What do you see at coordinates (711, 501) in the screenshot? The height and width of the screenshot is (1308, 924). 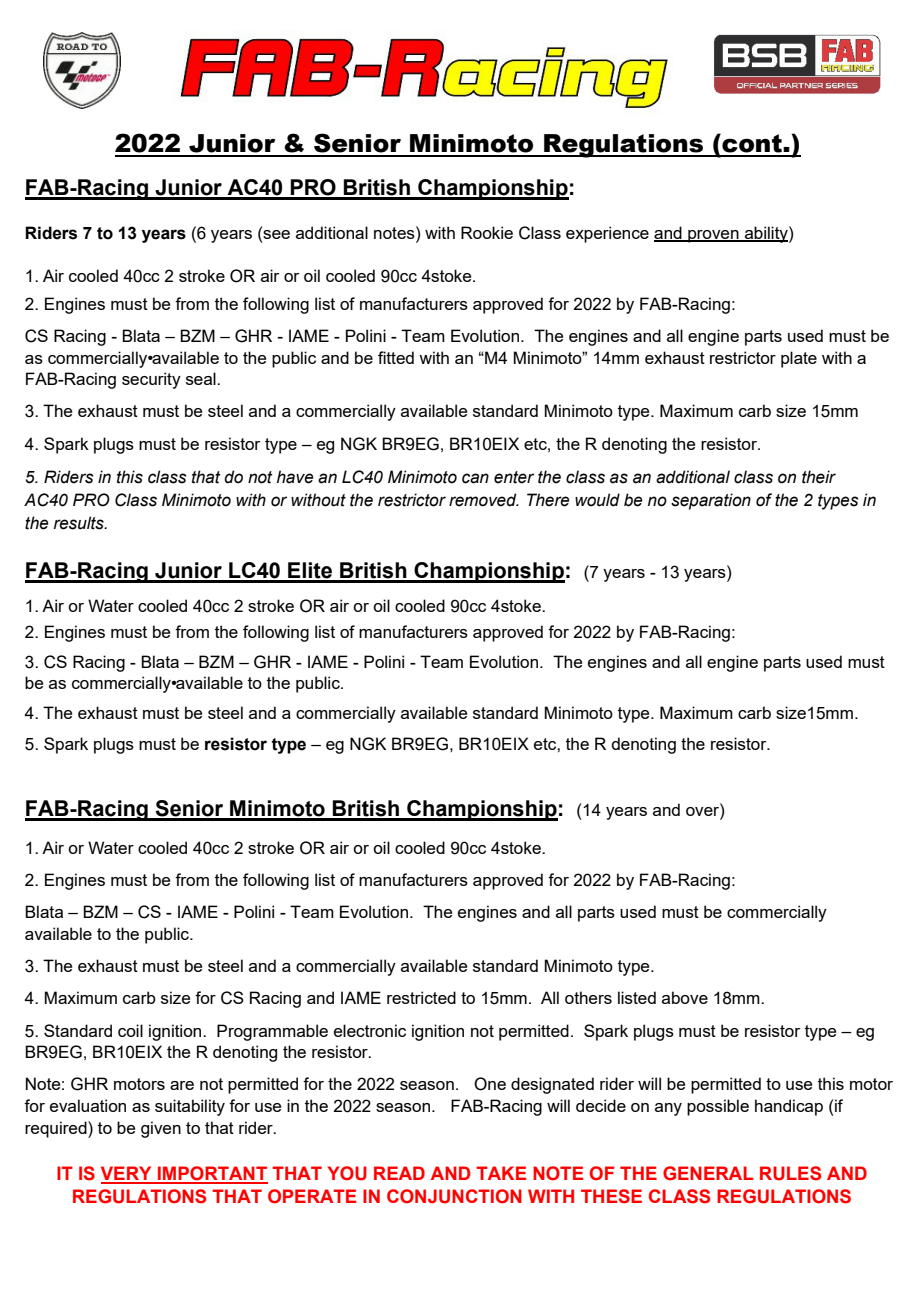 I see `separation` at bounding box center [711, 501].
